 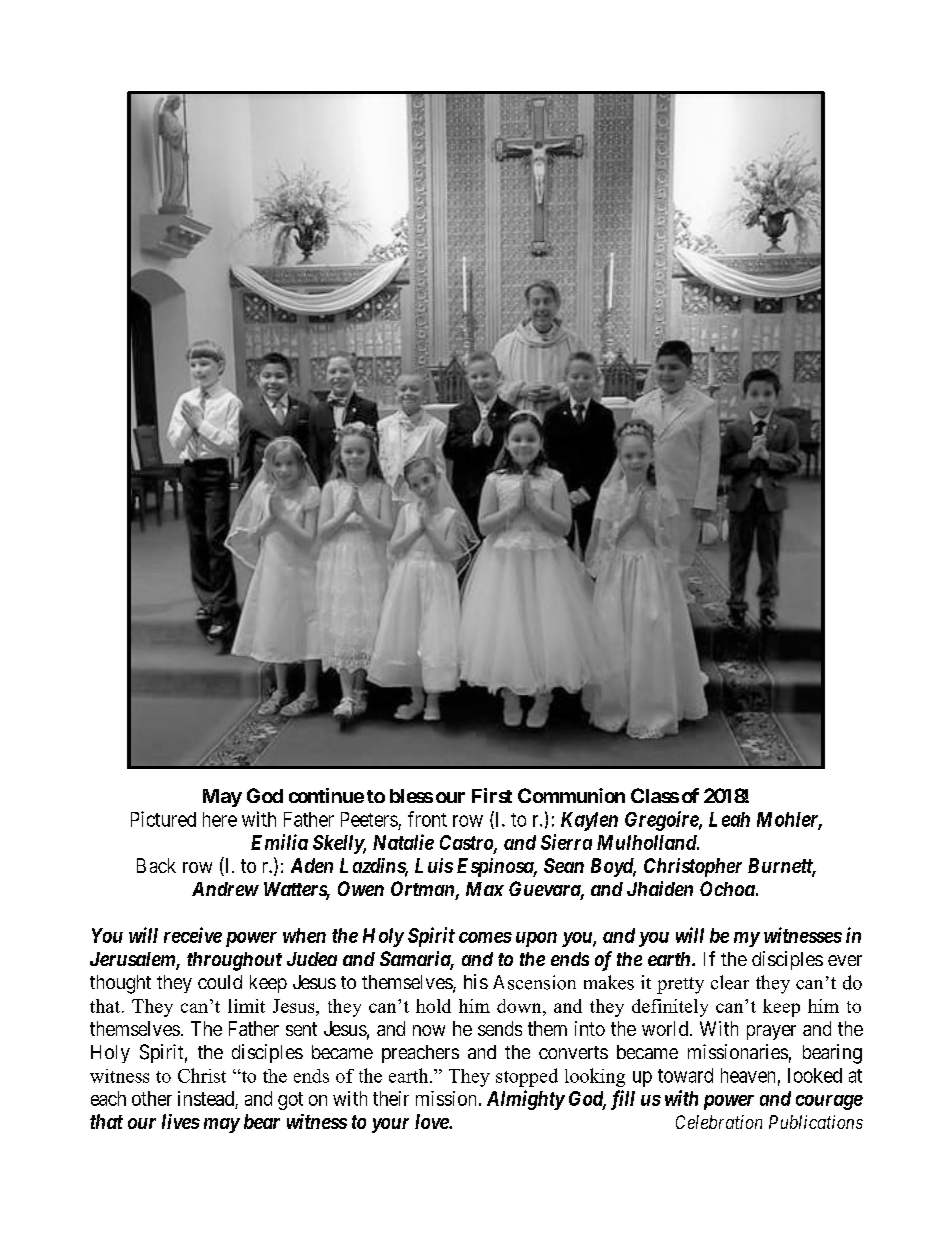 What do you see at coordinates (485, 889) in the screenshot?
I see `Max` at bounding box center [485, 889].
